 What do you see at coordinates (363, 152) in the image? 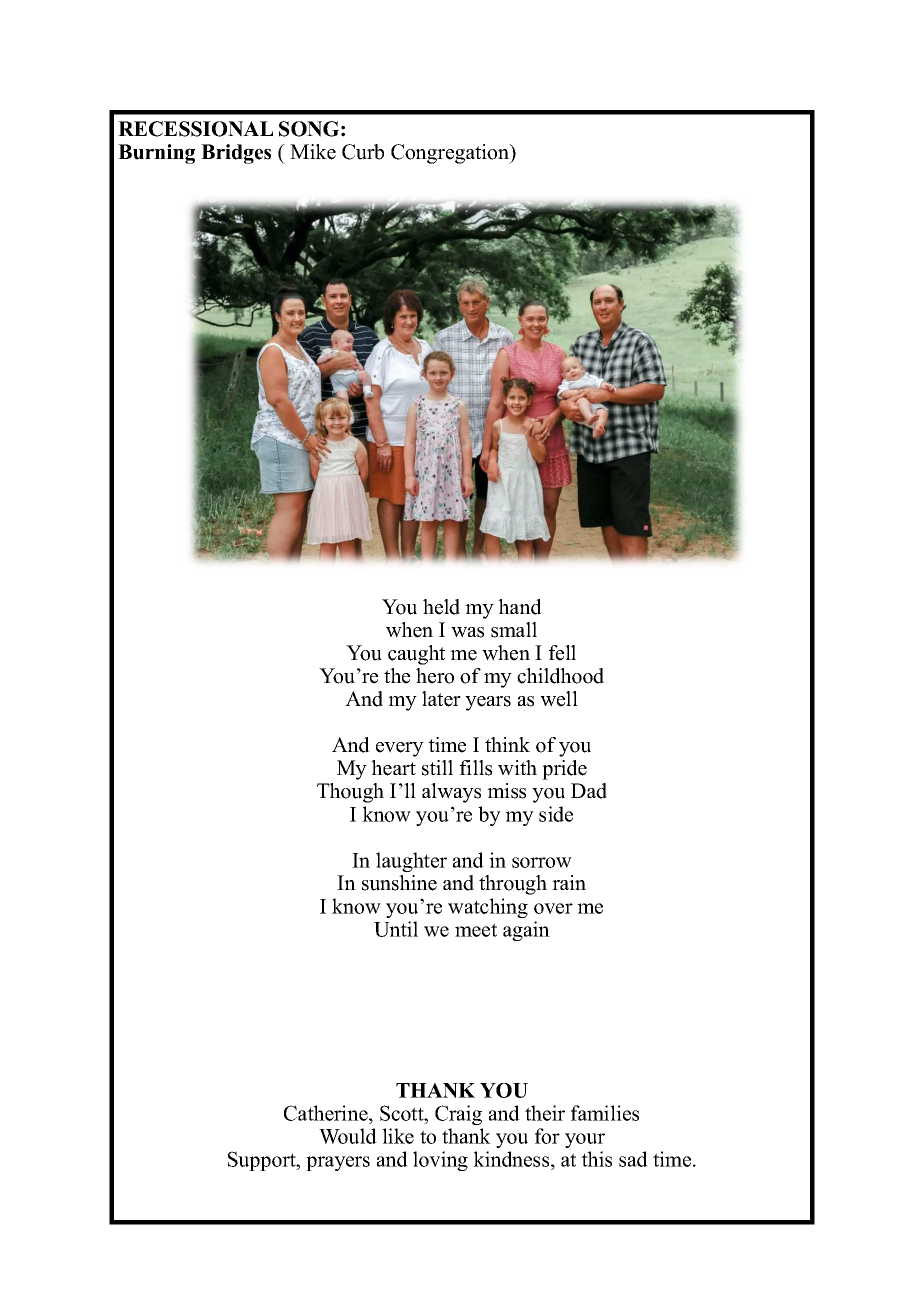
I see `Curb` at bounding box center [363, 152].
